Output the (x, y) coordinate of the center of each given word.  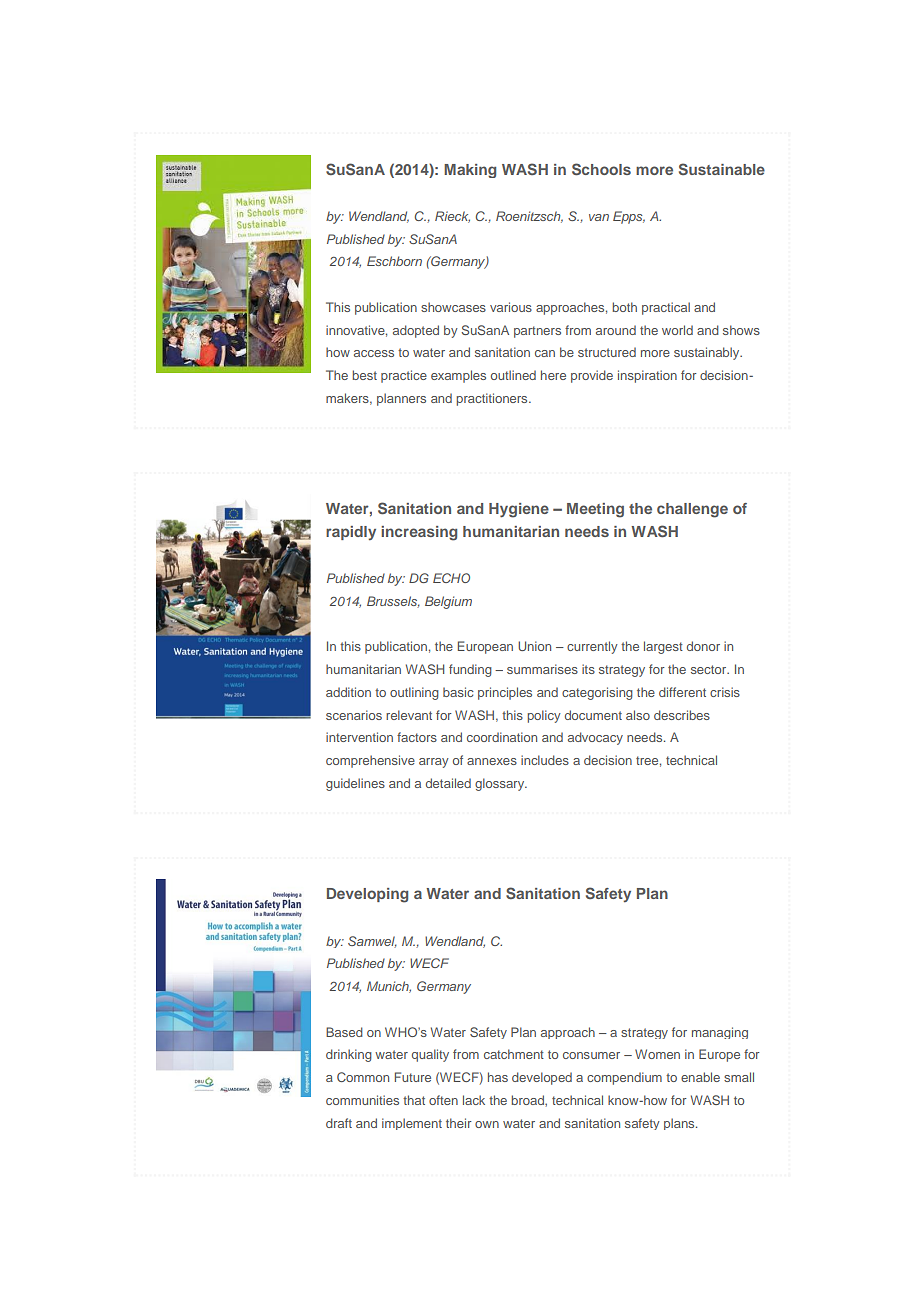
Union (534, 646)
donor (703, 646)
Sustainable (722, 169)
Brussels (393, 602)
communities (362, 1100)
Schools (601, 169)
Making (470, 171)
